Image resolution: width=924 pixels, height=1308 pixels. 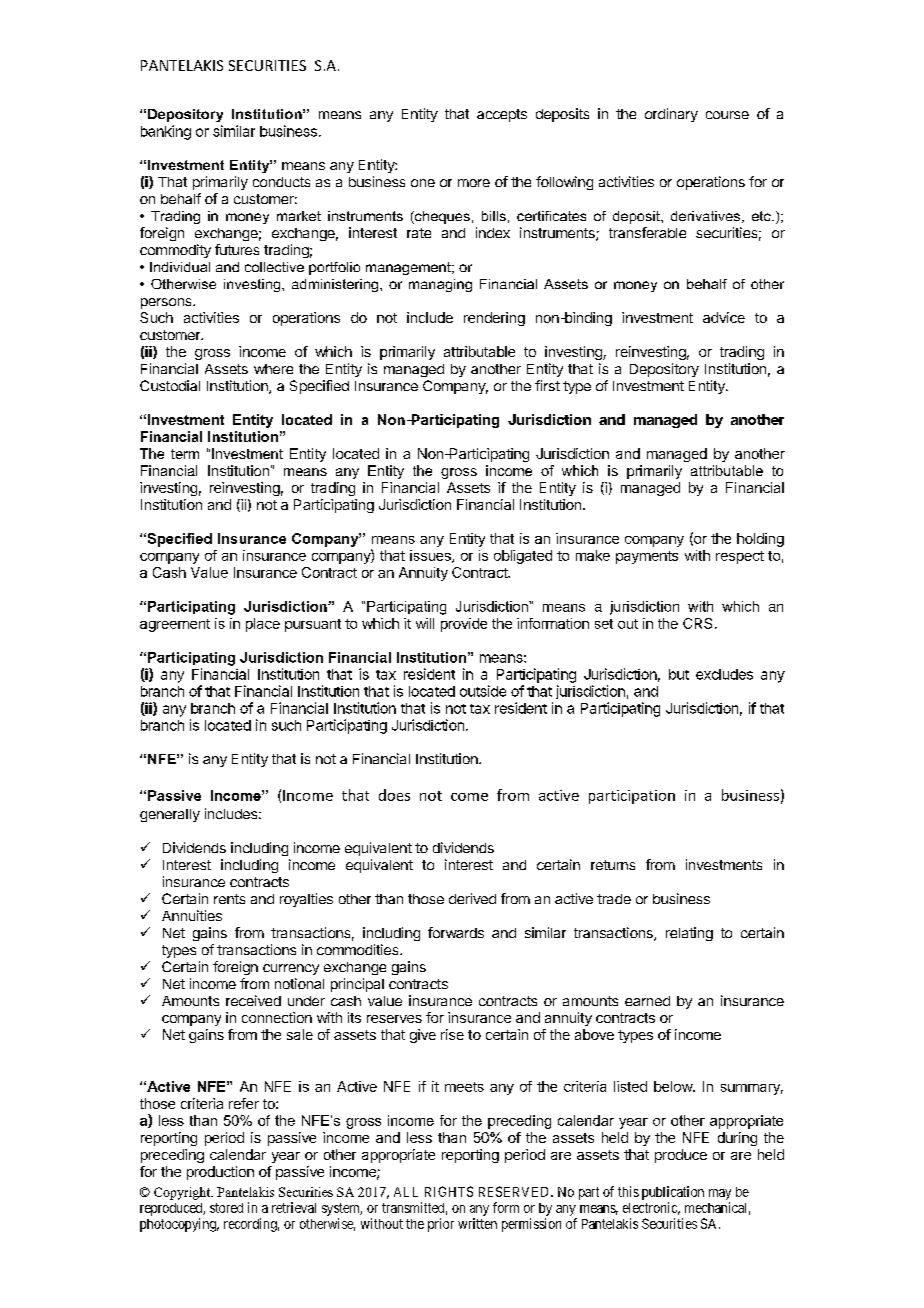 I want to click on received, so click(x=253, y=1000).
